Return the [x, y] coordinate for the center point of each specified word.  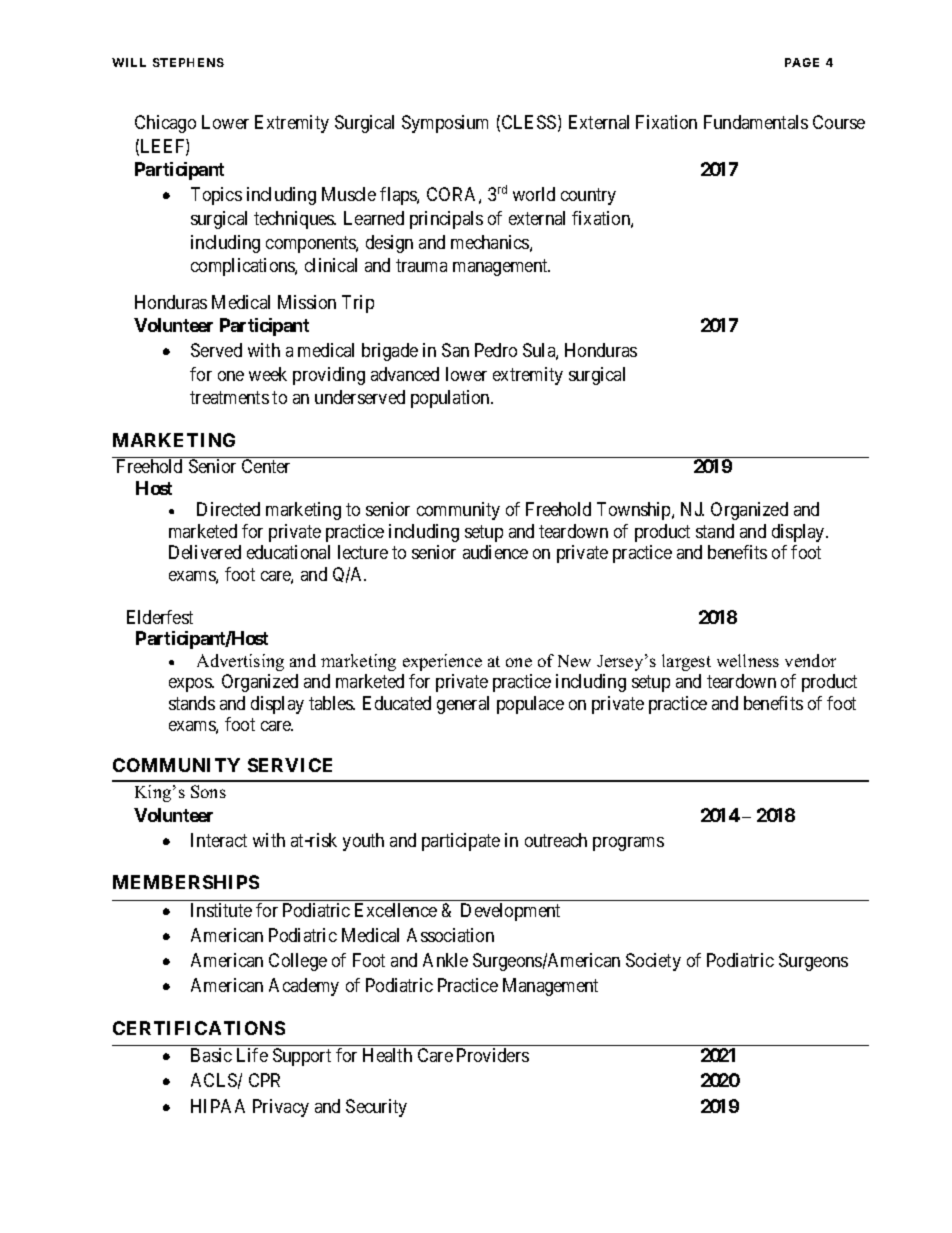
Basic [211, 1055]
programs [628, 844]
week [268, 374]
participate [461, 842]
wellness [748, 660]
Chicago [165, 124]
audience [495, 552]
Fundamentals [756, 122]
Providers [493, 1055]
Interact [219, 840]
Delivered [205, 552]
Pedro [496, 350]
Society [653, 962]
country [588, 197]
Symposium [445, 124]
